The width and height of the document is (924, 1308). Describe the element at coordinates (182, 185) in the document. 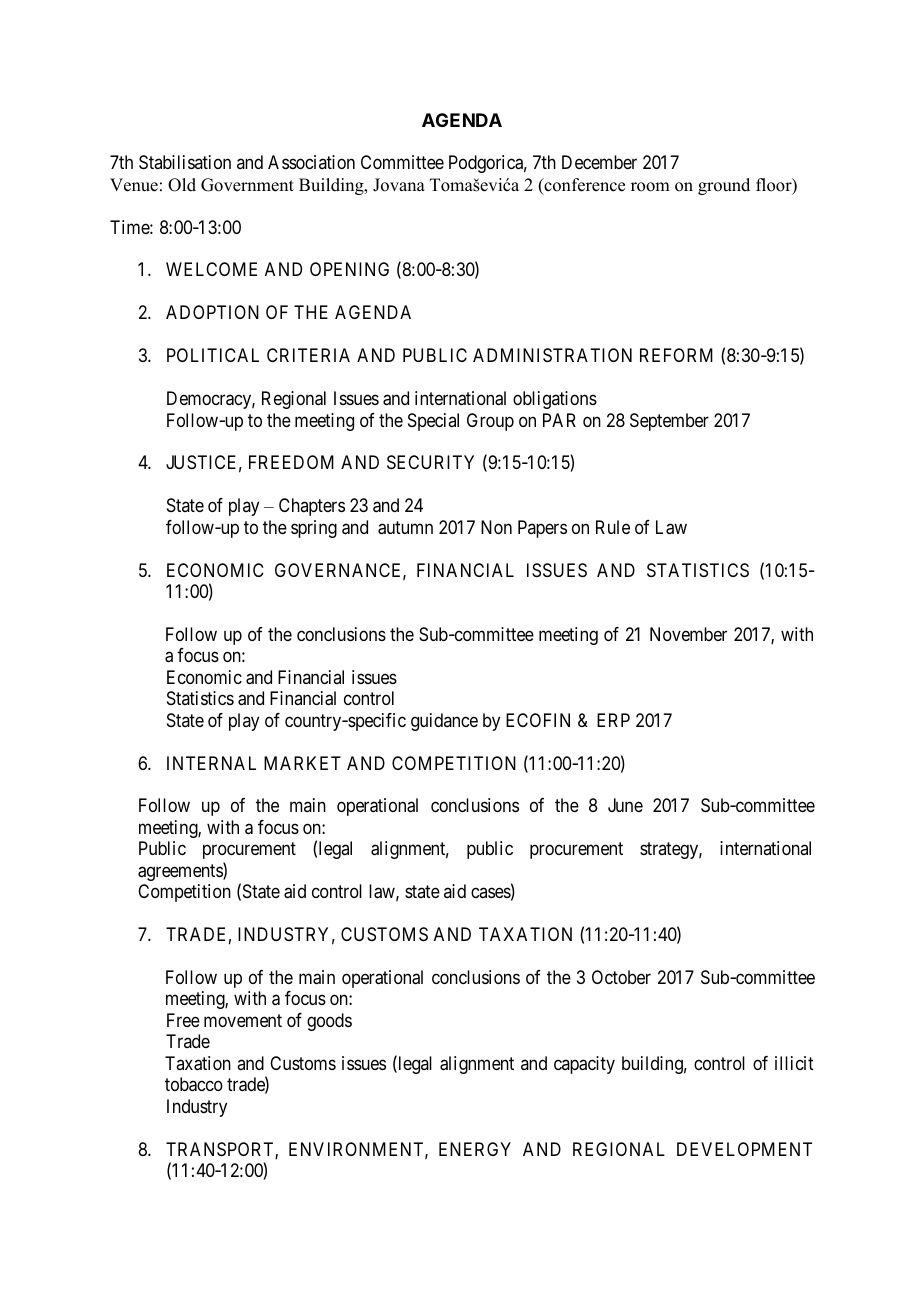

I see `Old` at that location.
